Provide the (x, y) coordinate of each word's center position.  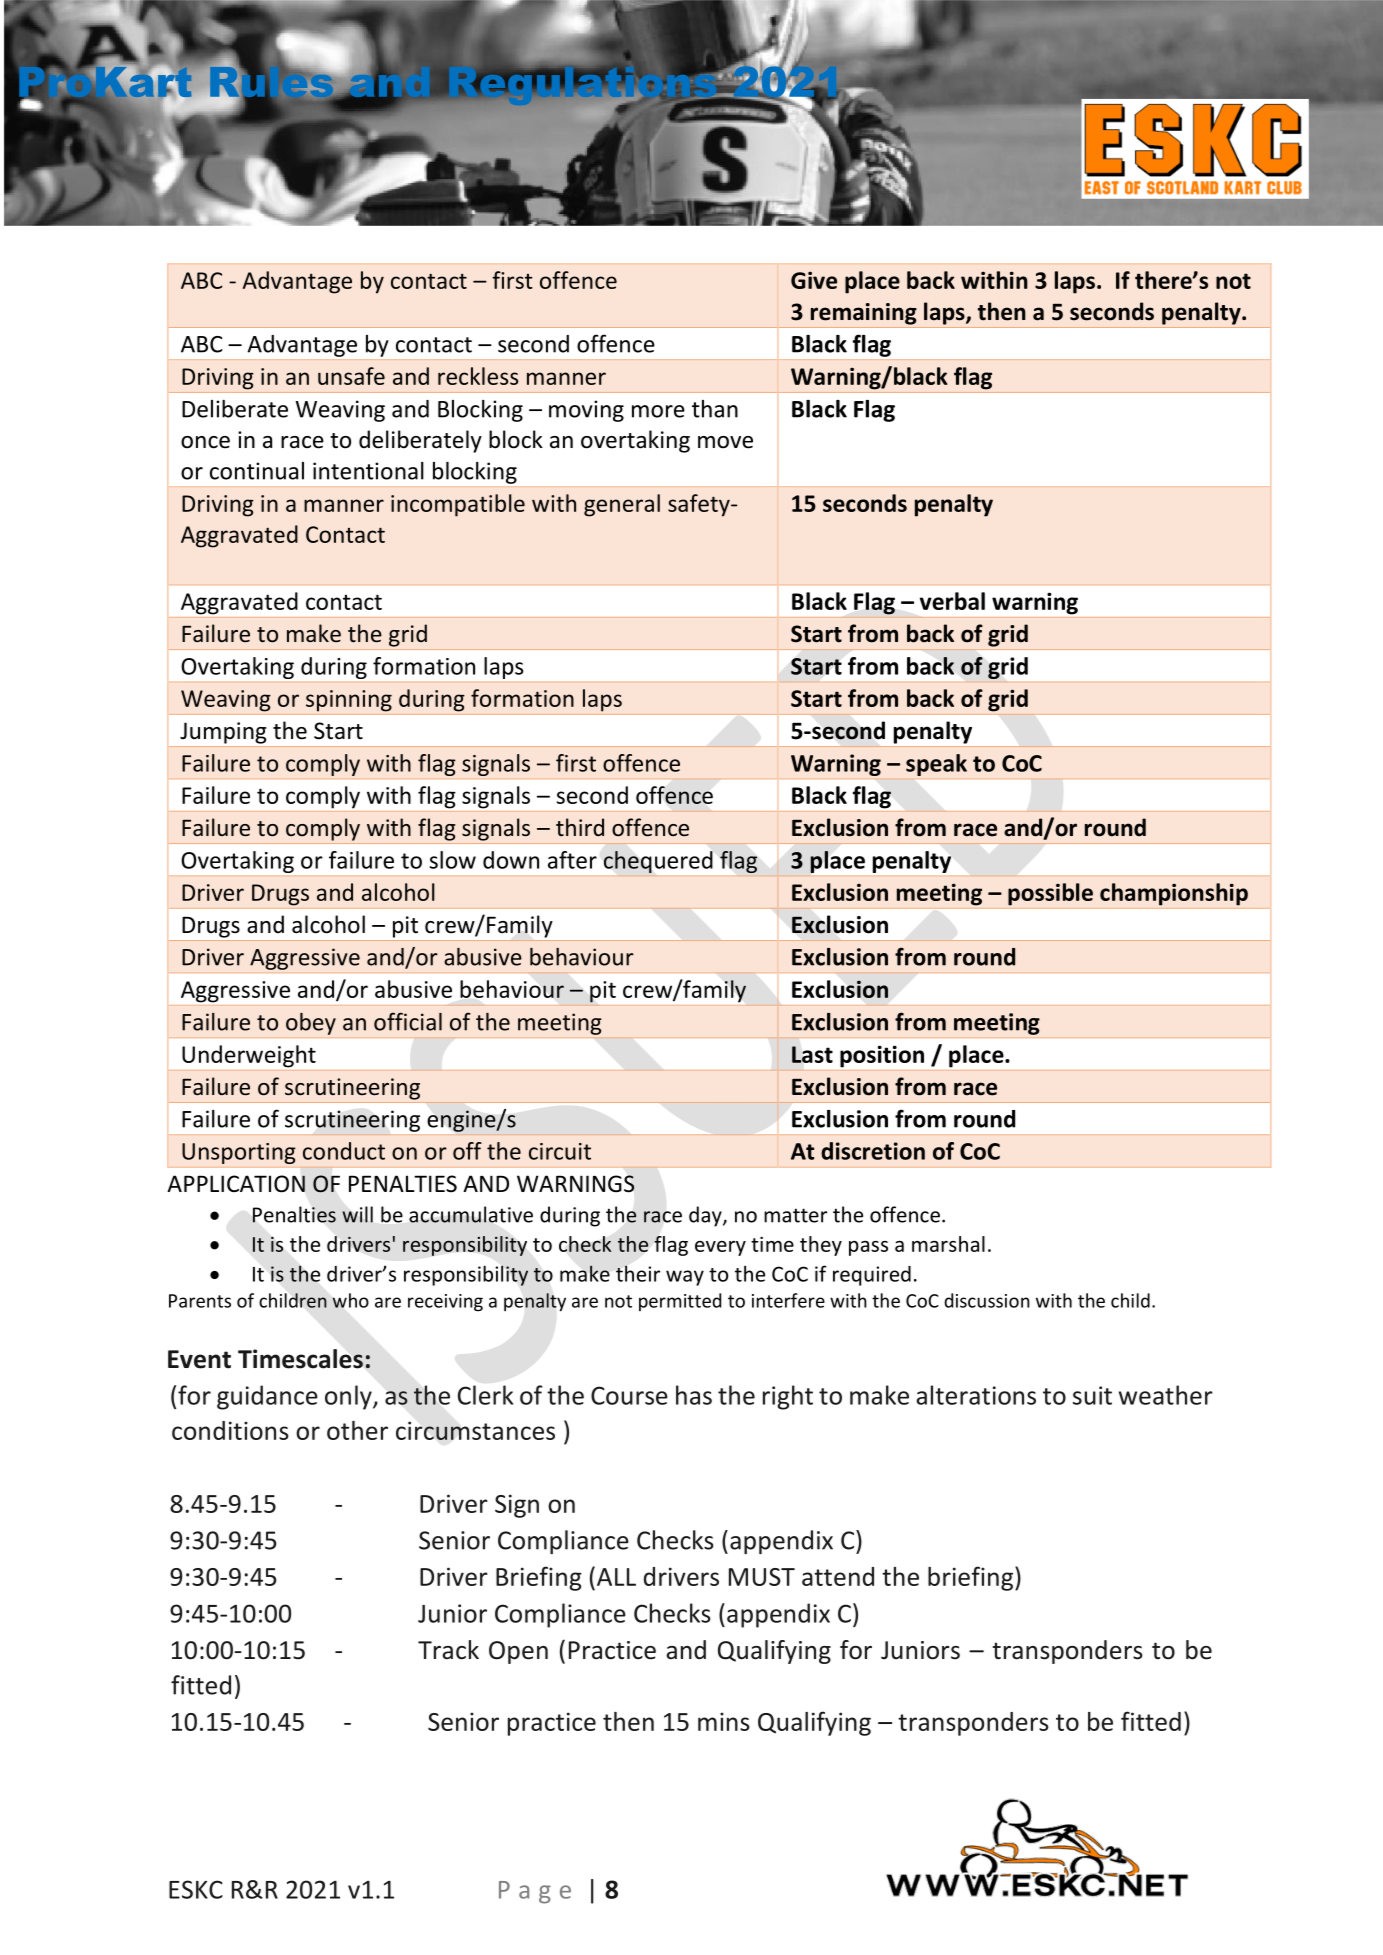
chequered (658, 862)
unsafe (351, 376)
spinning (349, 701)
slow (453, 860)
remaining (864, 314)
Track (448, 1650)
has (694, 1395)
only (349, 1397)
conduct (344, 1151)
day (706, 1216)
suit (1092, 1395)
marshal (948, 1244)
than (715, 409)
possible (1050, 894)
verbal (952, 601)
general (622, 505)
